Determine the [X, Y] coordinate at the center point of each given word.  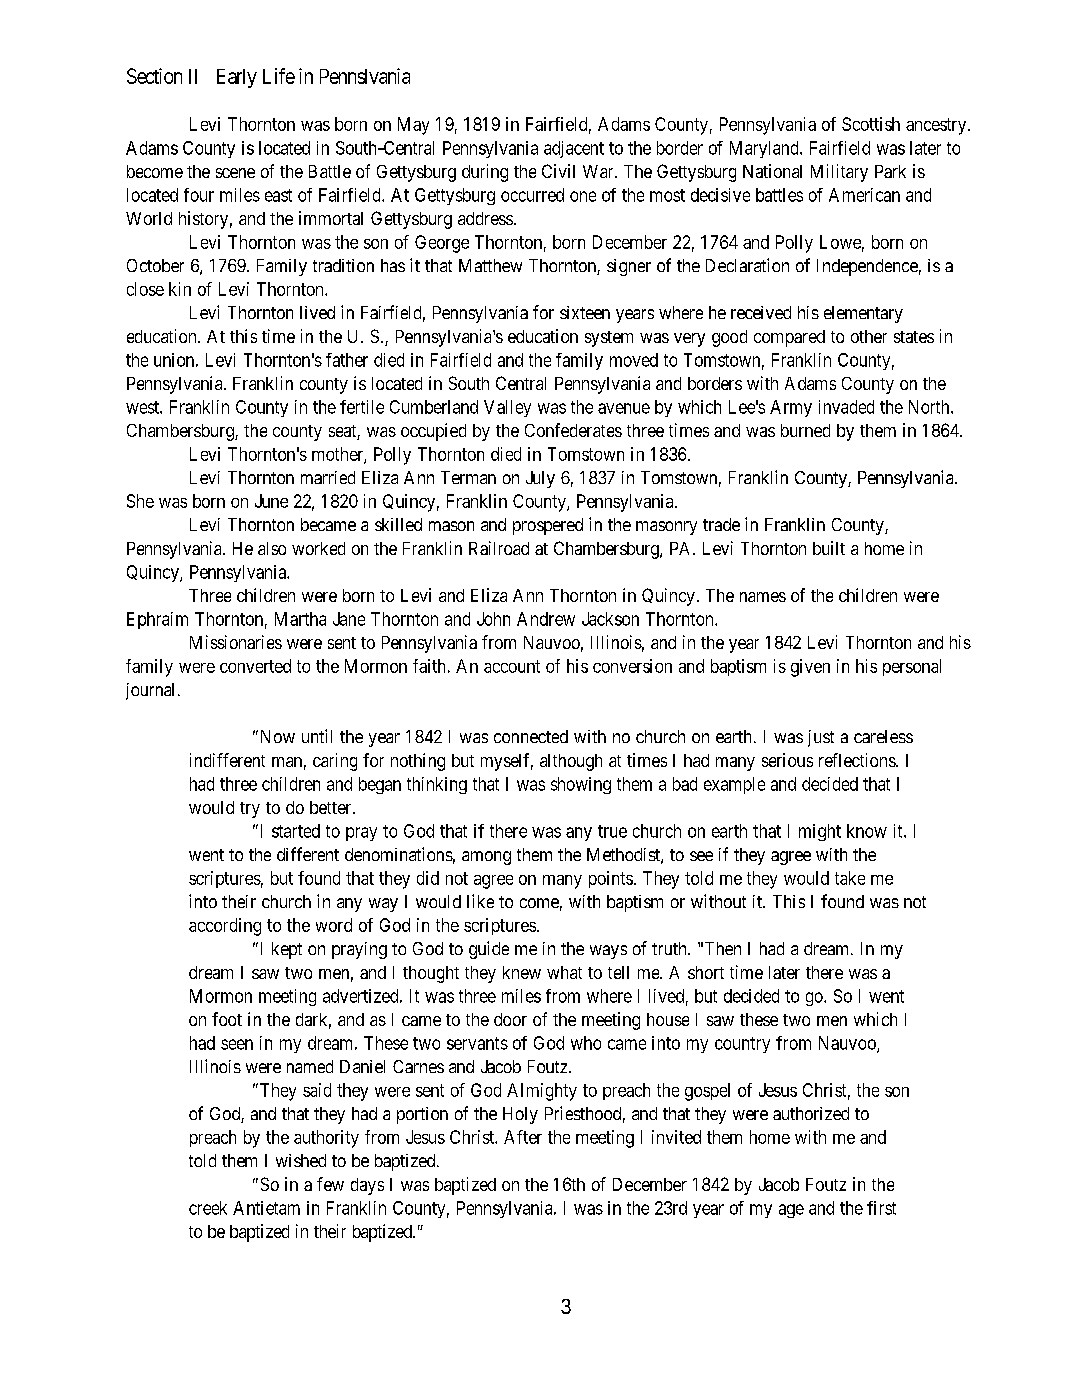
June [271, 501]
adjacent [574, 149]
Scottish [871, 124]
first [881, 1208]
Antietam [266, 1208]
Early [237, 78]
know [867, 831]
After [523, 1137]
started [296, 831]
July [540, 479]
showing [581, 785]
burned [805, 430]
